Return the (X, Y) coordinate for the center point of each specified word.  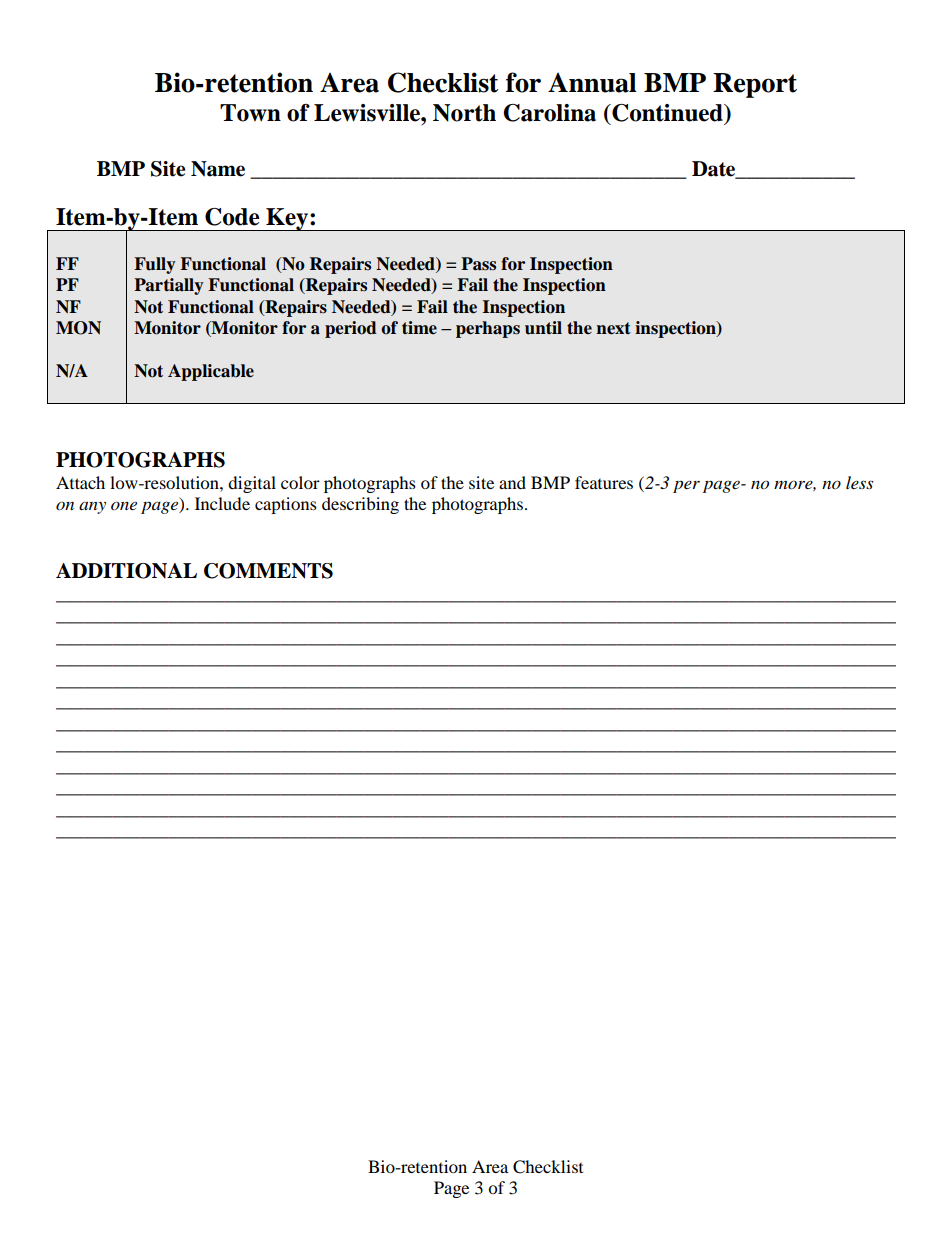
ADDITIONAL (126, 571)
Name (218, 169)
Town (250, 113)
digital (252, 484)
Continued (667, 113)
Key (287, 219)
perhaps (488, 329)
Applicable (211, 372)
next (613, 328)
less (859, 482)
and (512, 482)
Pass (478, 264)
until (543, 328)
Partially (169, 286)
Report (755, 85)
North (464, 113)
